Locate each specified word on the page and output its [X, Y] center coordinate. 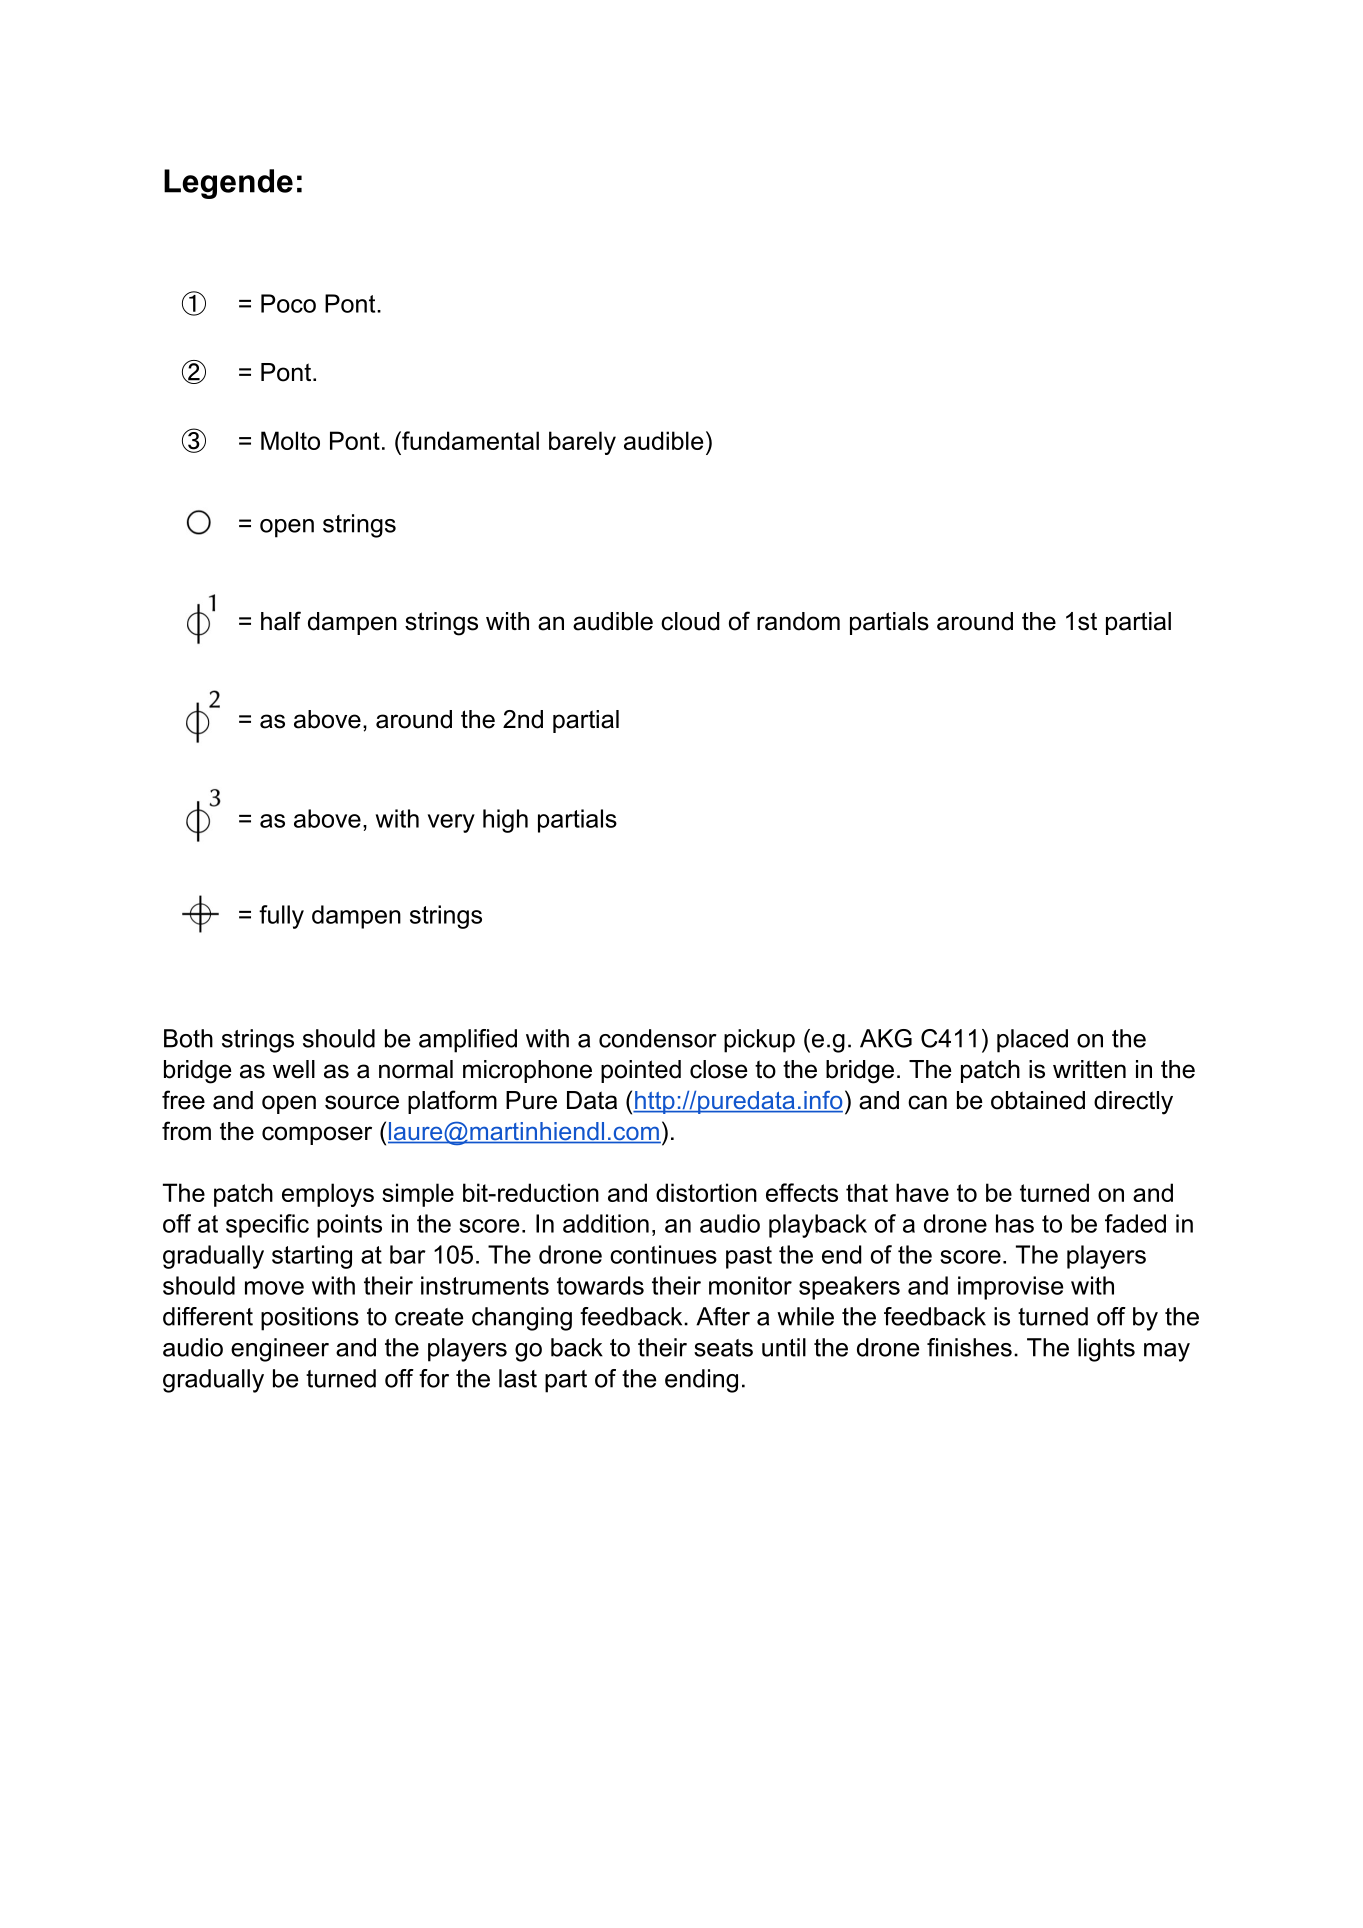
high [505, 821]
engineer [280, 1350]
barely [582, 443]
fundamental [469, 440]
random [798, 621]
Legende [228, 184]
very [451, 823]
